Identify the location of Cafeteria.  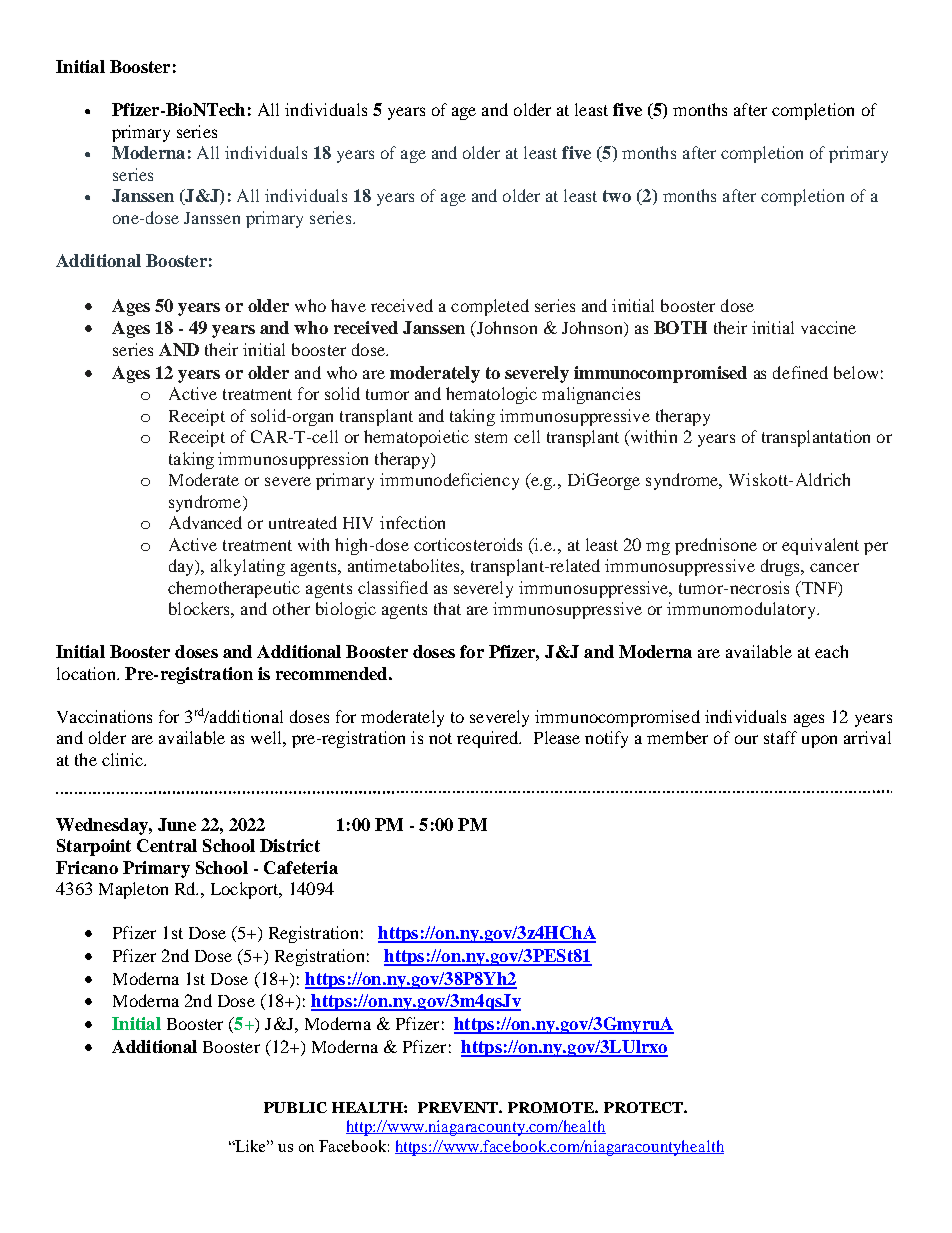
(301, 867).
